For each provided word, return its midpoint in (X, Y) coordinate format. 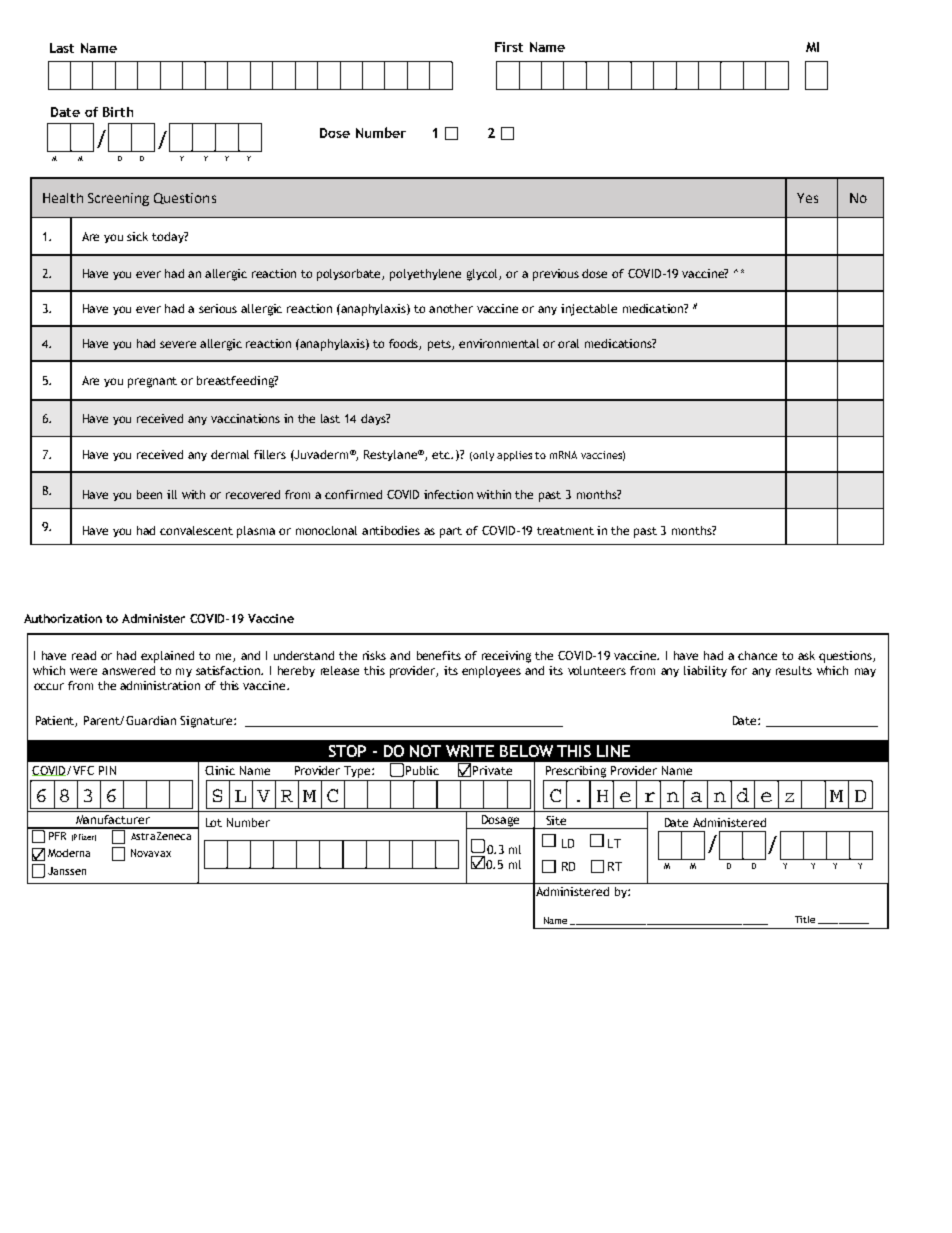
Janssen (67, 871)
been (149, 494)
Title (805, 919)
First (509, 47)
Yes (807, 198)
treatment (565, 531)
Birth (118, 112)
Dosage (500, 822)
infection (448, 494)
